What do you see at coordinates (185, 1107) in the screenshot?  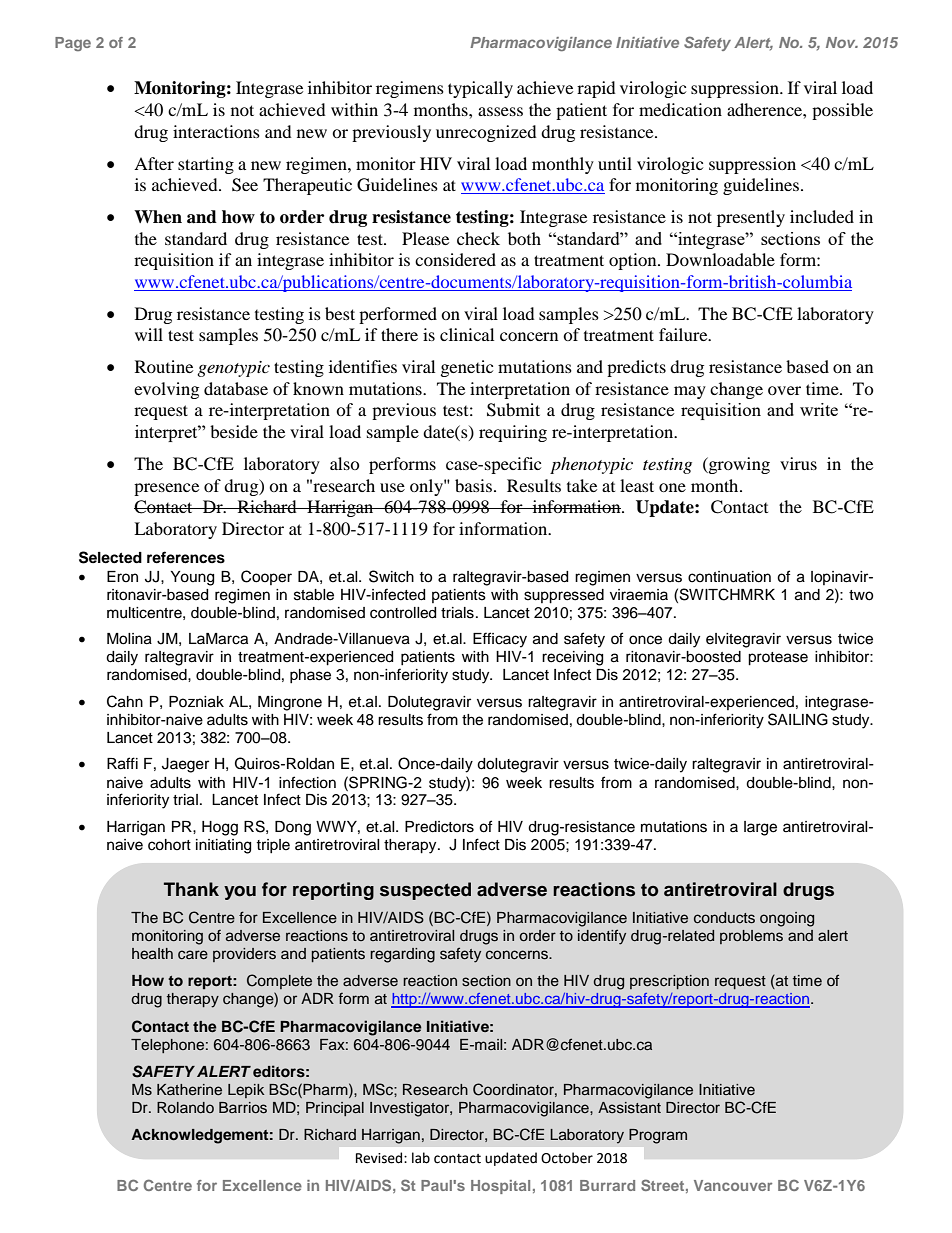 I see `Rolando` at bounding box center [185, 1107].
